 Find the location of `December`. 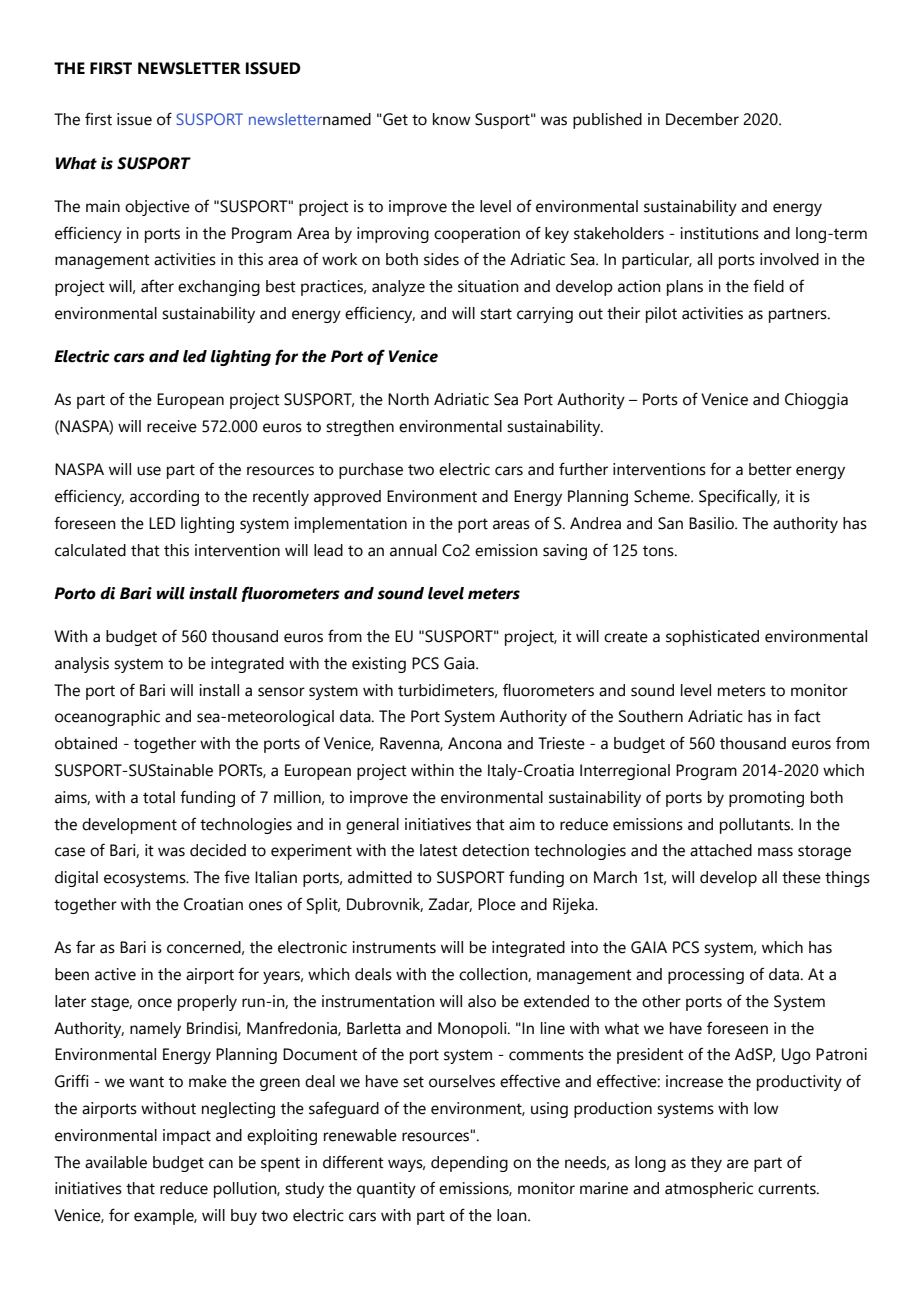

December is located at coordinates (702, 119).
